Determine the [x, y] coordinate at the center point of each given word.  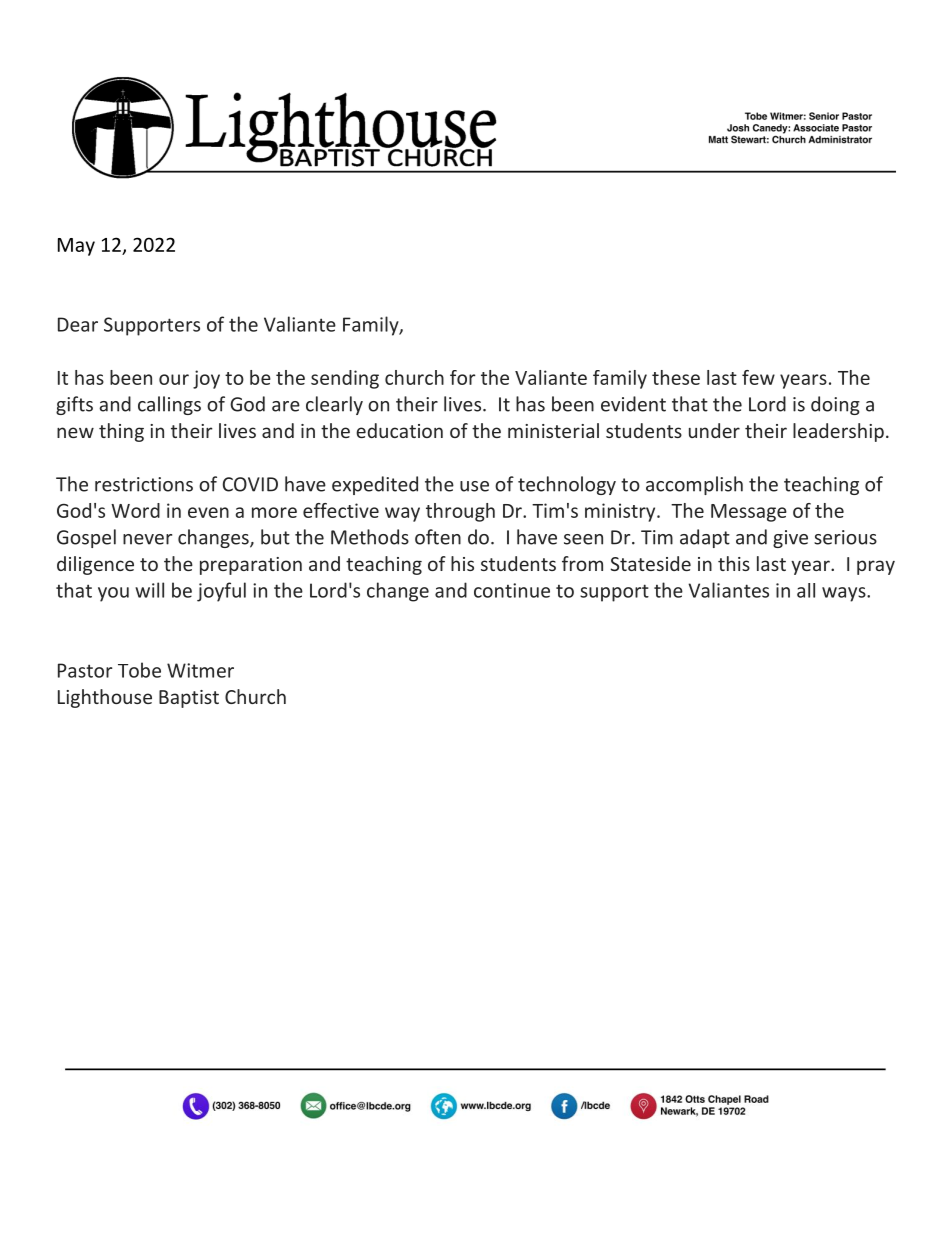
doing [835, 405]
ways [845, 594]
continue [512, 590]
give [790, 539]
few [758, 377]
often [438, 537]
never [147, 539]
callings [169, 405]
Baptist [189, 699]
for [463, 377]
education [399, 430]
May [76, 247]
